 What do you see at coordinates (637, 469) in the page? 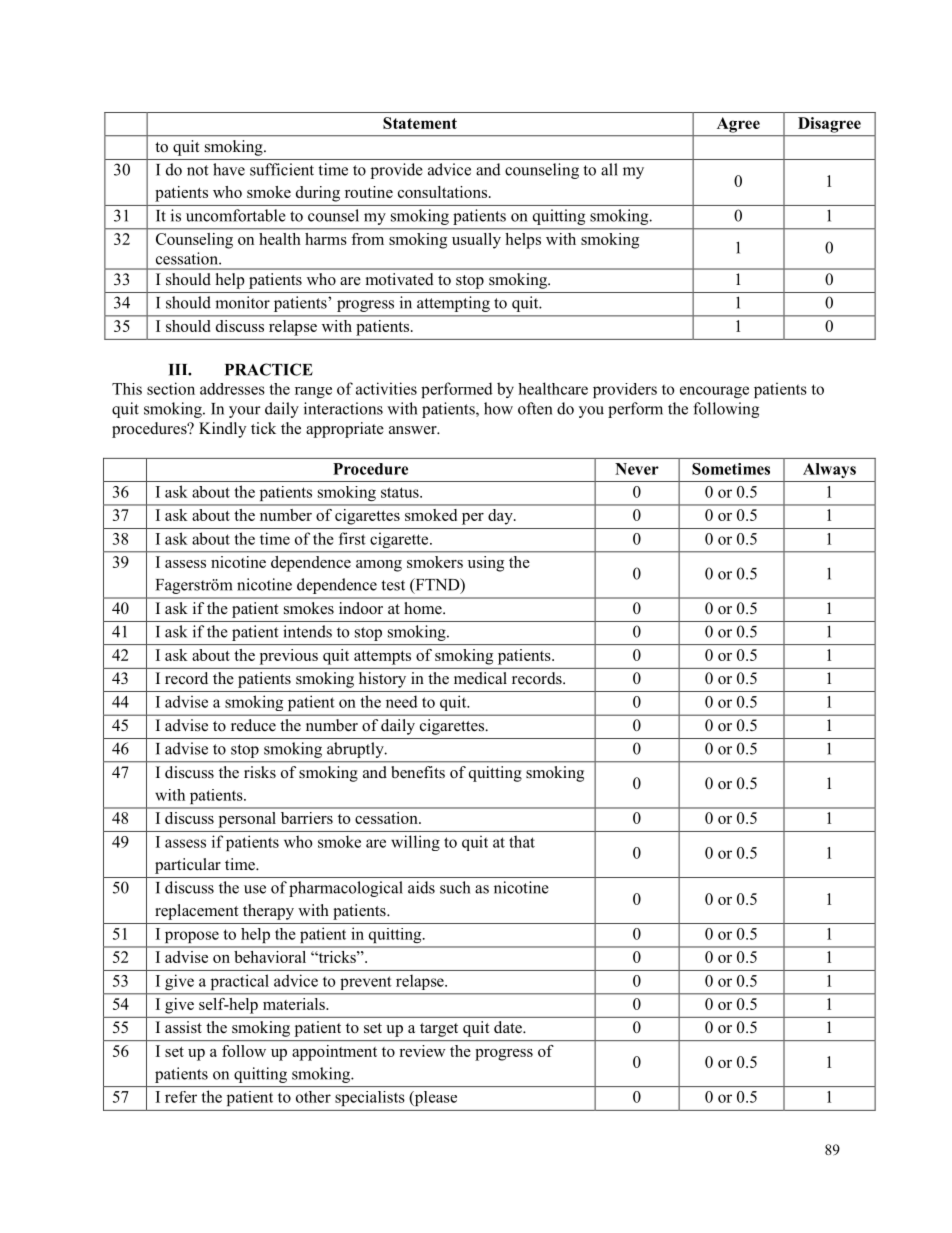
I see `Never` at bounding box center [637, 469].
